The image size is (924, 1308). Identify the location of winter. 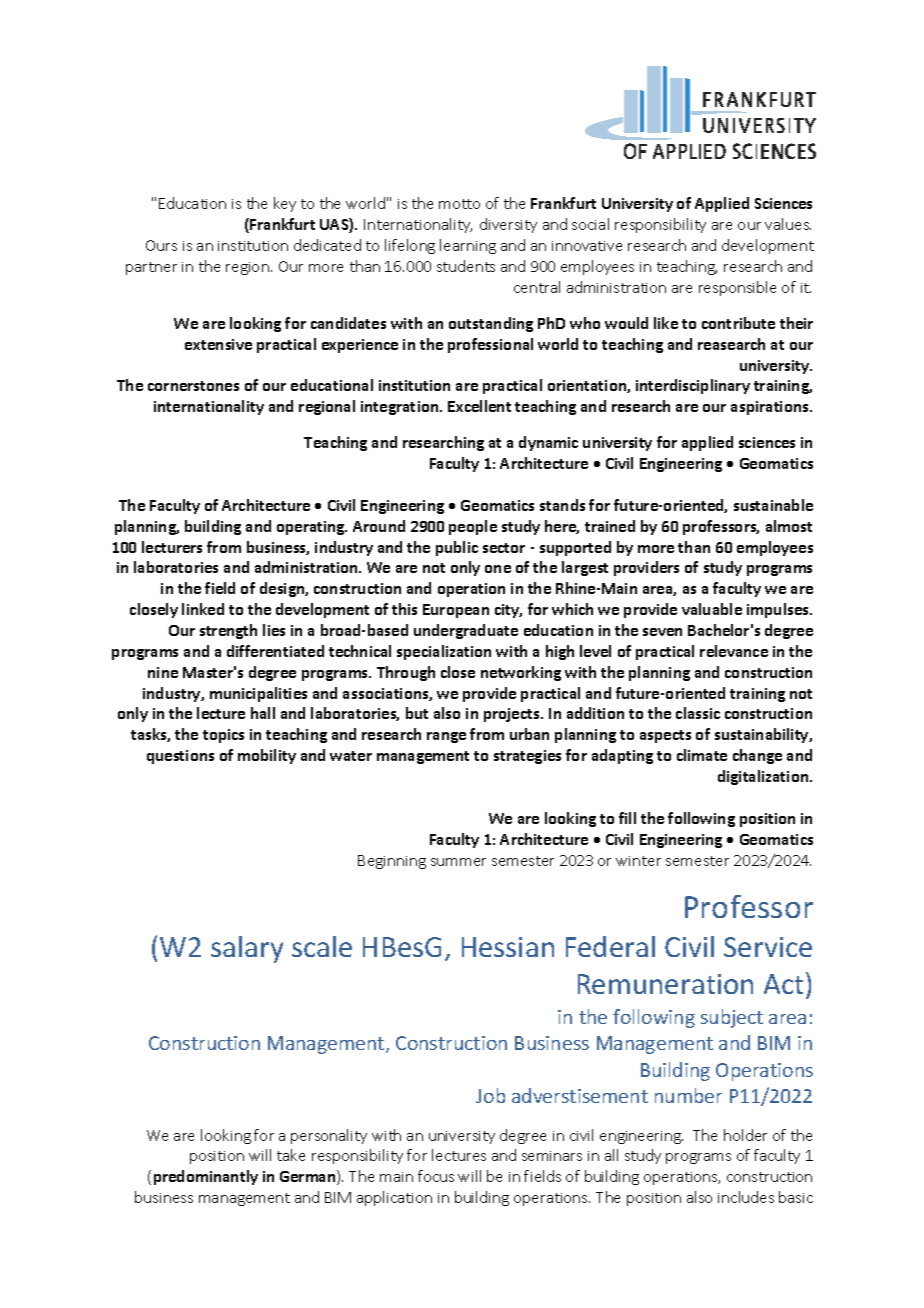
(638, 861).
